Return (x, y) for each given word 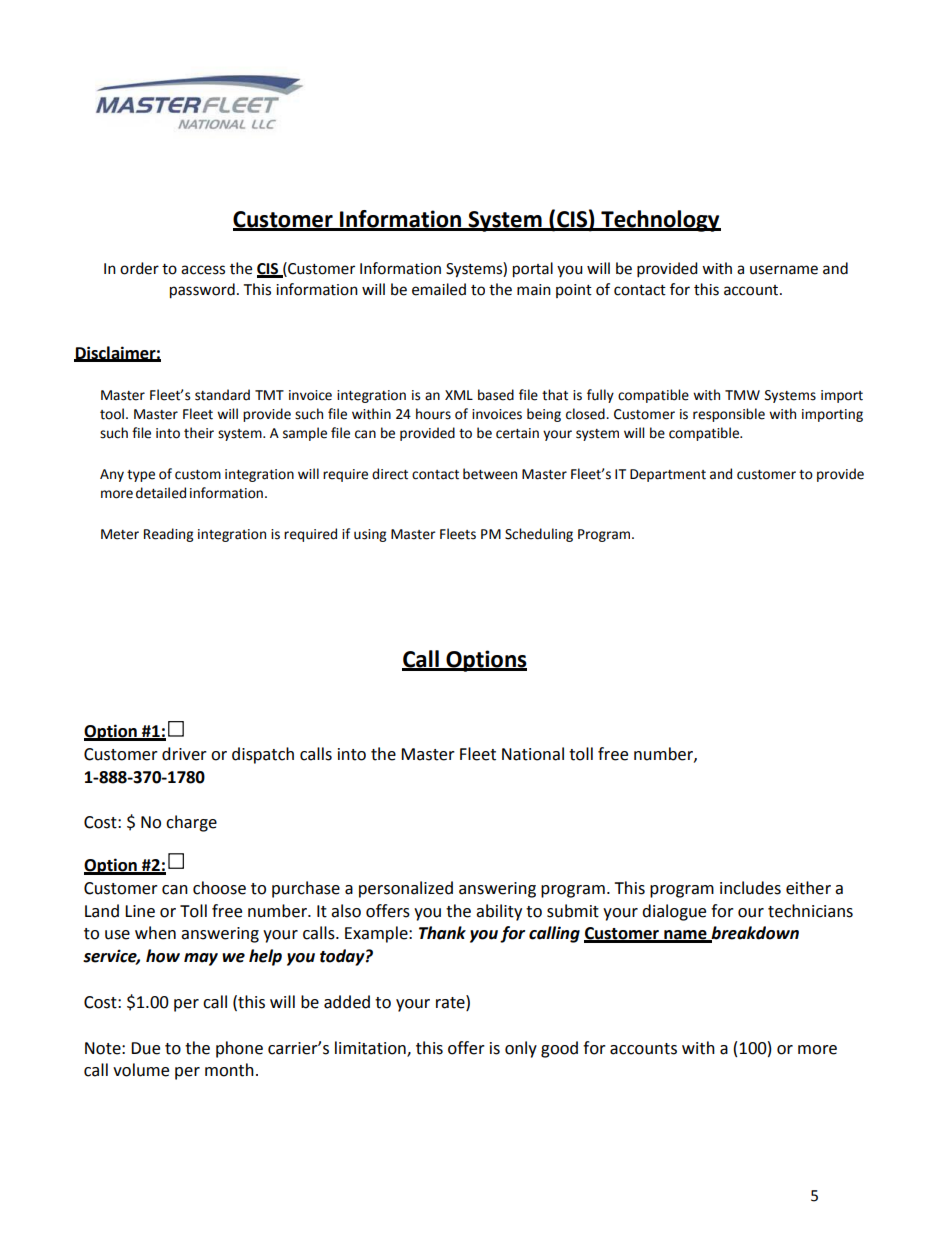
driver (184, 754)
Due (145, 1048)
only (521, 1049)
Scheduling (539, 535)
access (203, 270)
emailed (439, 289)
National (533, 754)
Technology (660, 221)
